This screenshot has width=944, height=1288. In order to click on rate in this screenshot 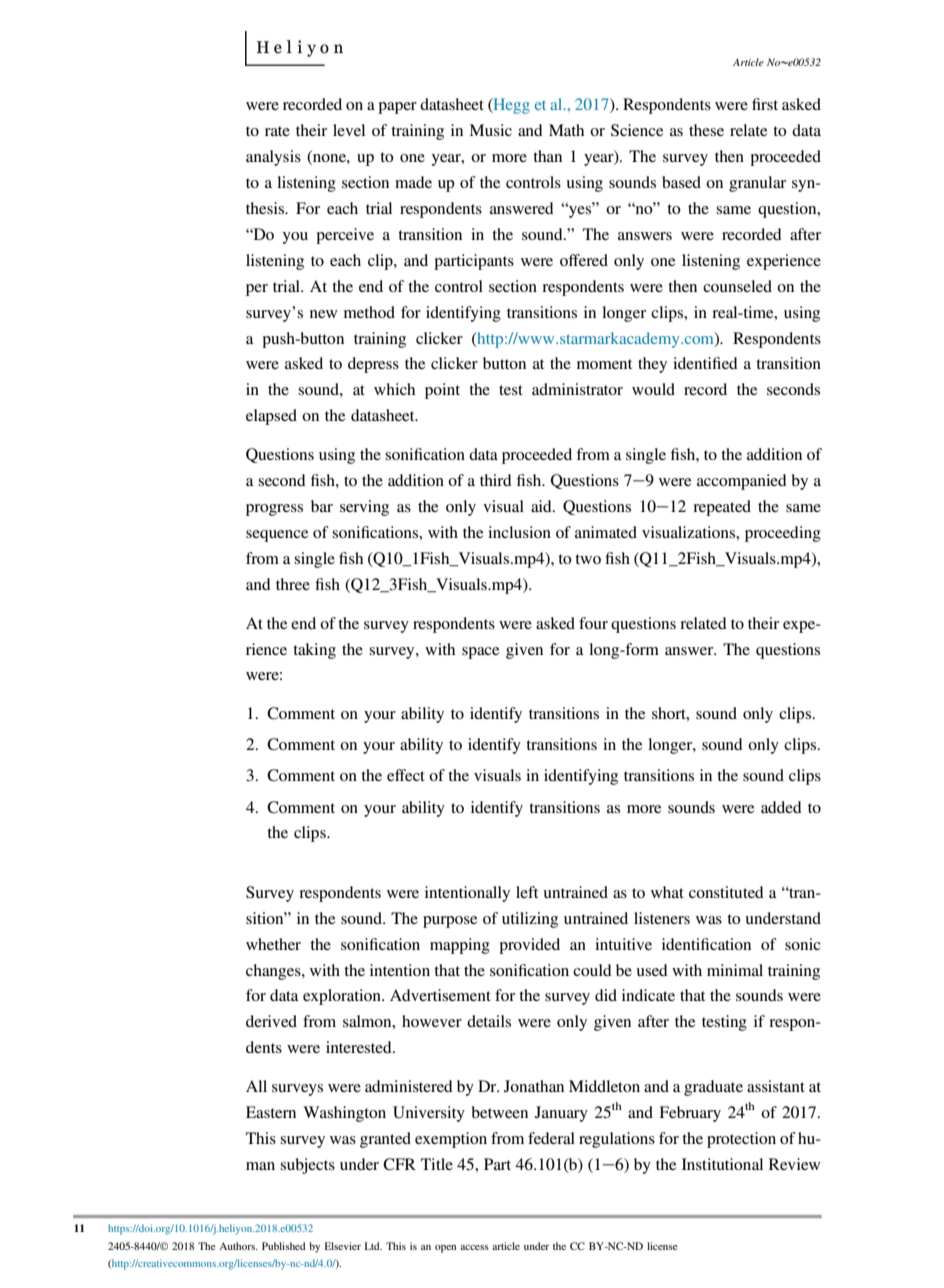, I will do `click(277, 131)`.
